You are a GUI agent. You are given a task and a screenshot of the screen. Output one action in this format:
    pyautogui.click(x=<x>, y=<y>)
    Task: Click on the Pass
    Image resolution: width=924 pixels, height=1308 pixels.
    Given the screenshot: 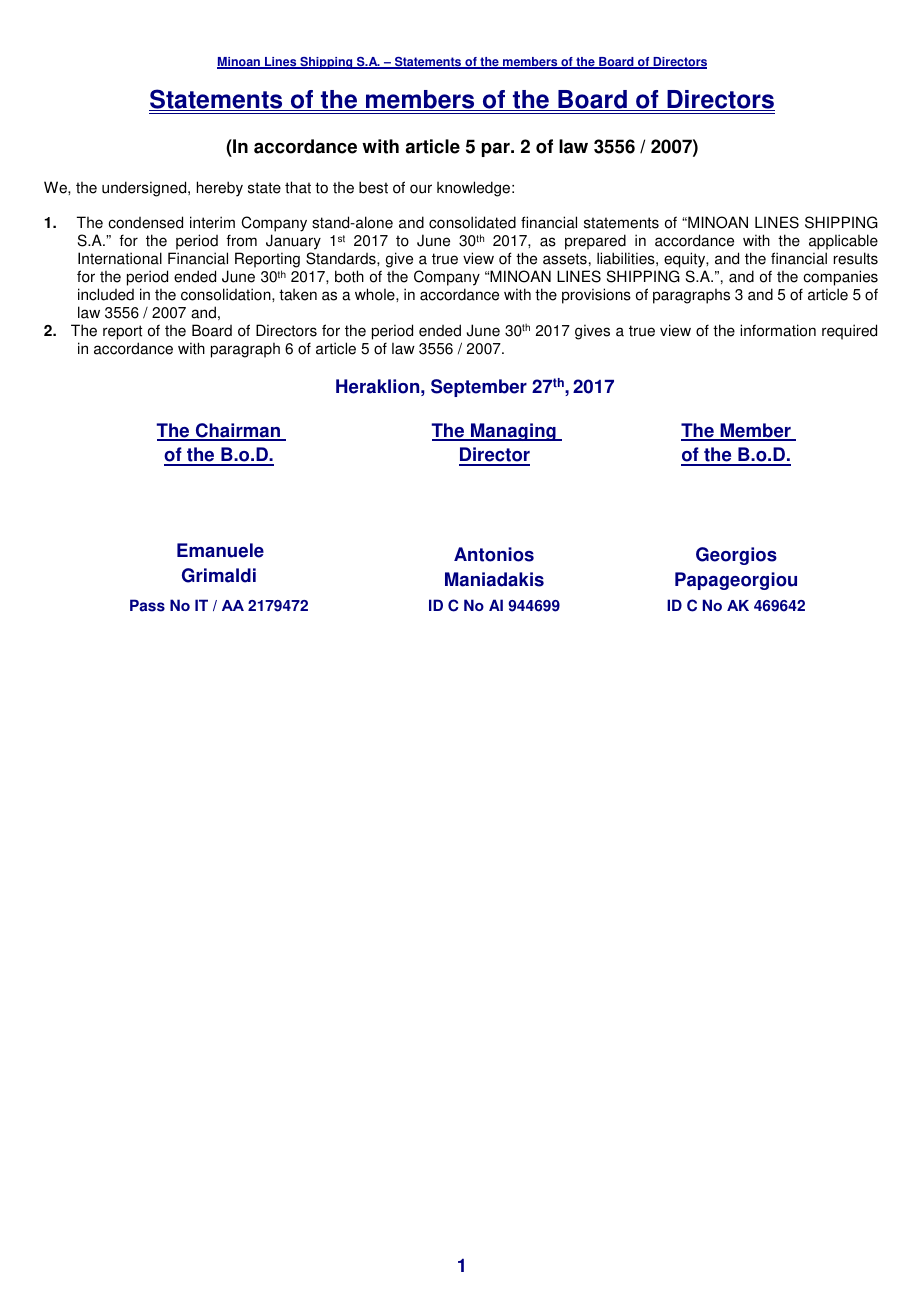 What is the action you would take?
    pyautogui.click(x=147, y=605)
